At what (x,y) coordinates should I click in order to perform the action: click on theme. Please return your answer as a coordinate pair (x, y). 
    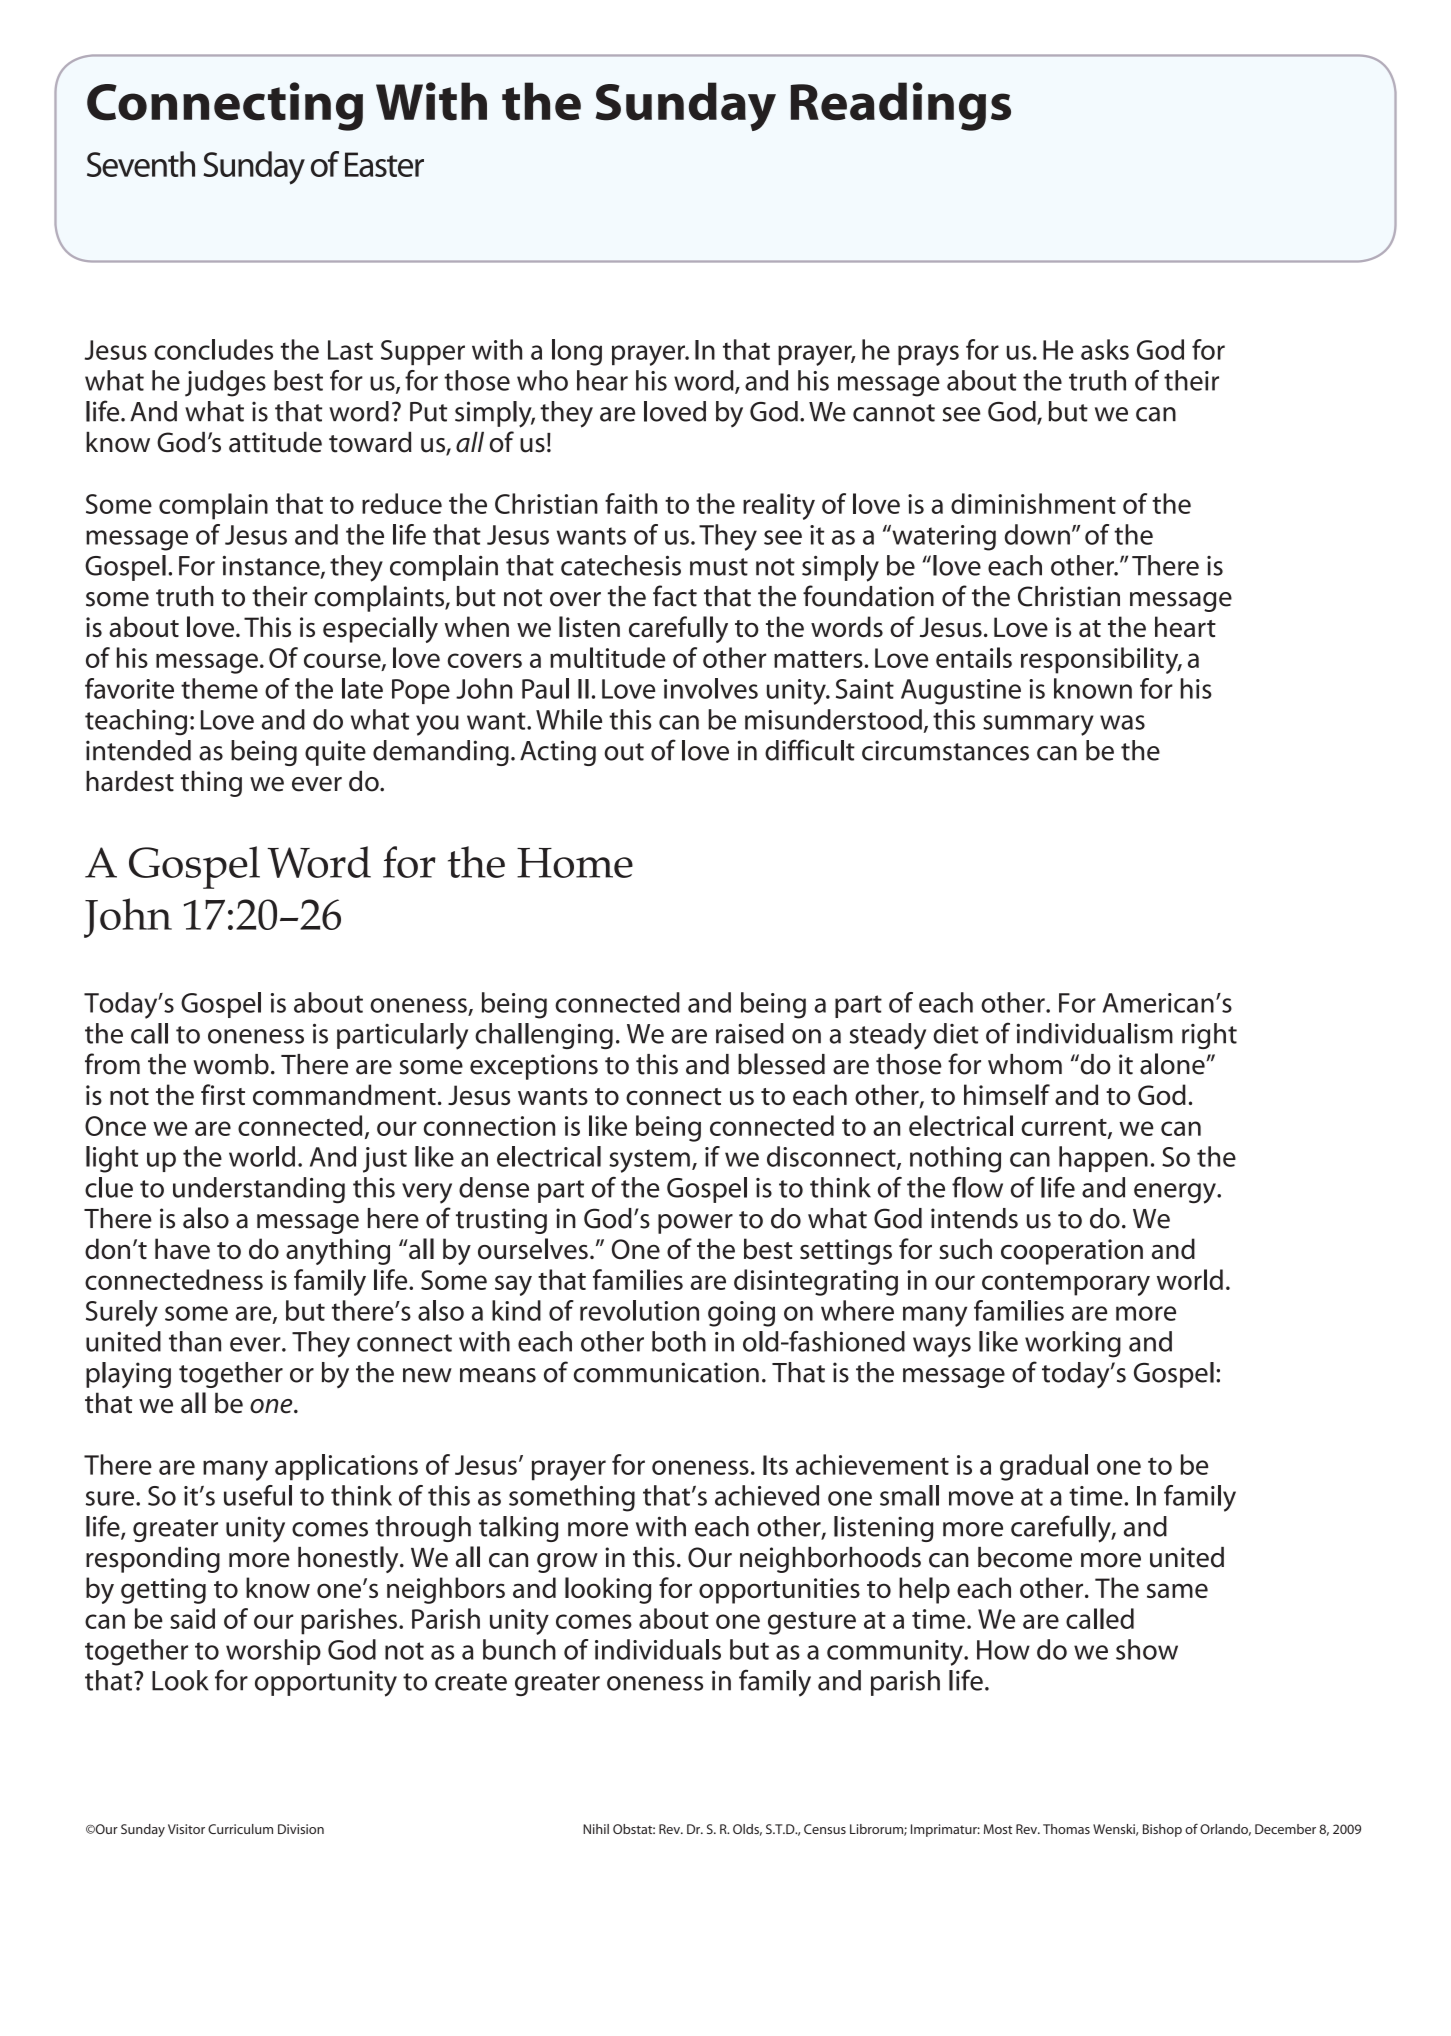
    Looking at the image, I should click on (219, 688).
